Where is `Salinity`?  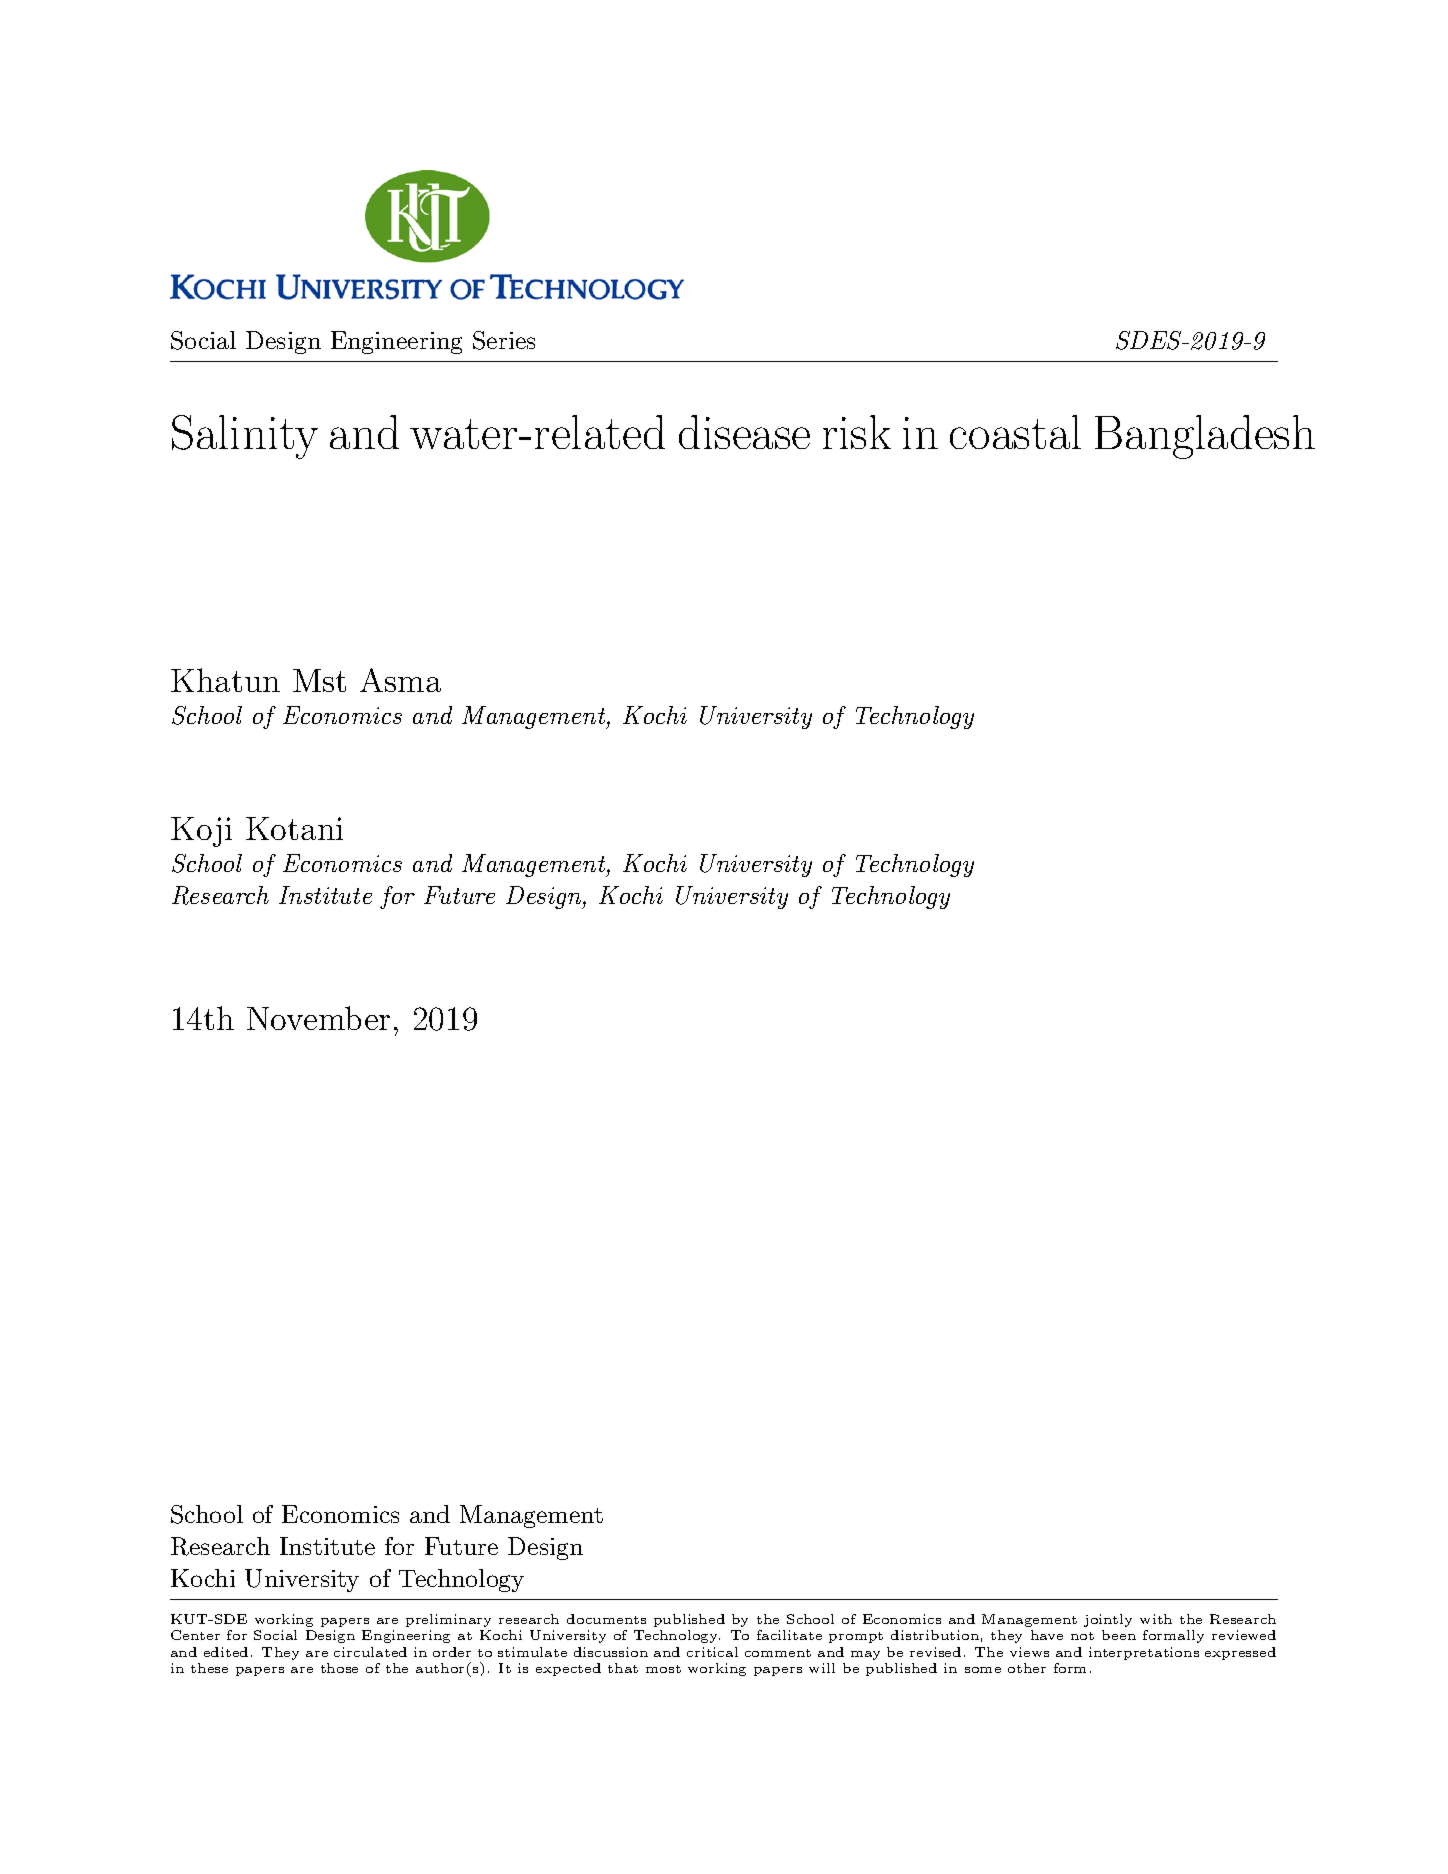
Salinity is located at coordinates (245, 437).
